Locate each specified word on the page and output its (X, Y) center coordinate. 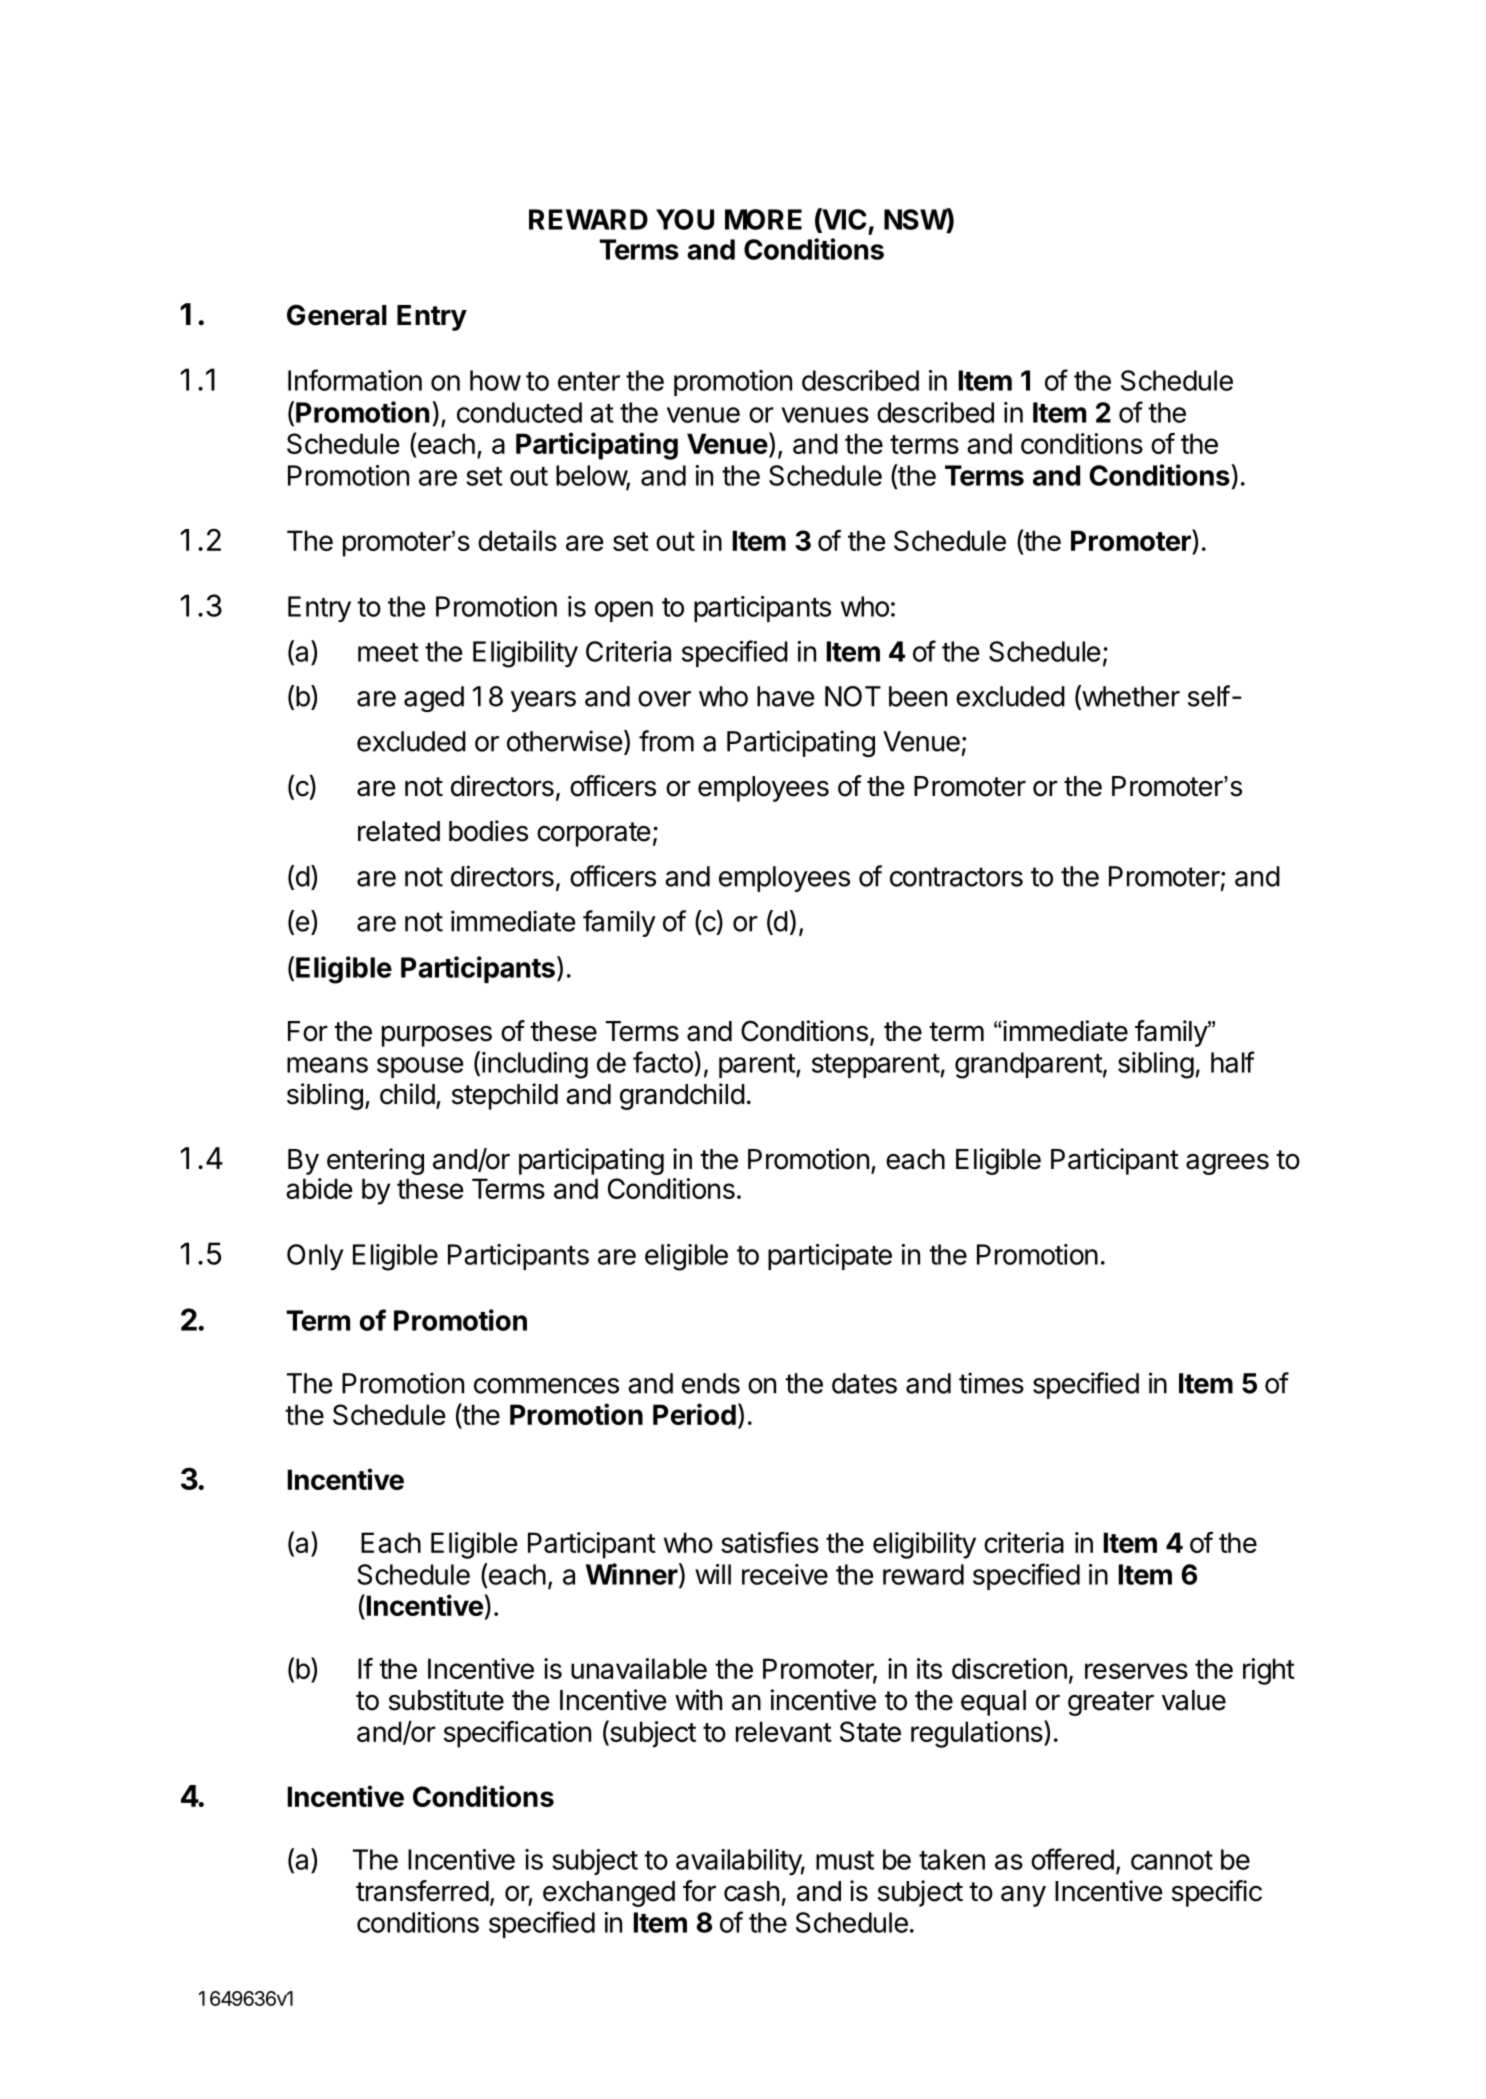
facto (664, 1062)
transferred (422, 1891)
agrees (1227, 1164)
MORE (763, 219)
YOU (685, 219)
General (337, 315)
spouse (420, 1067)
